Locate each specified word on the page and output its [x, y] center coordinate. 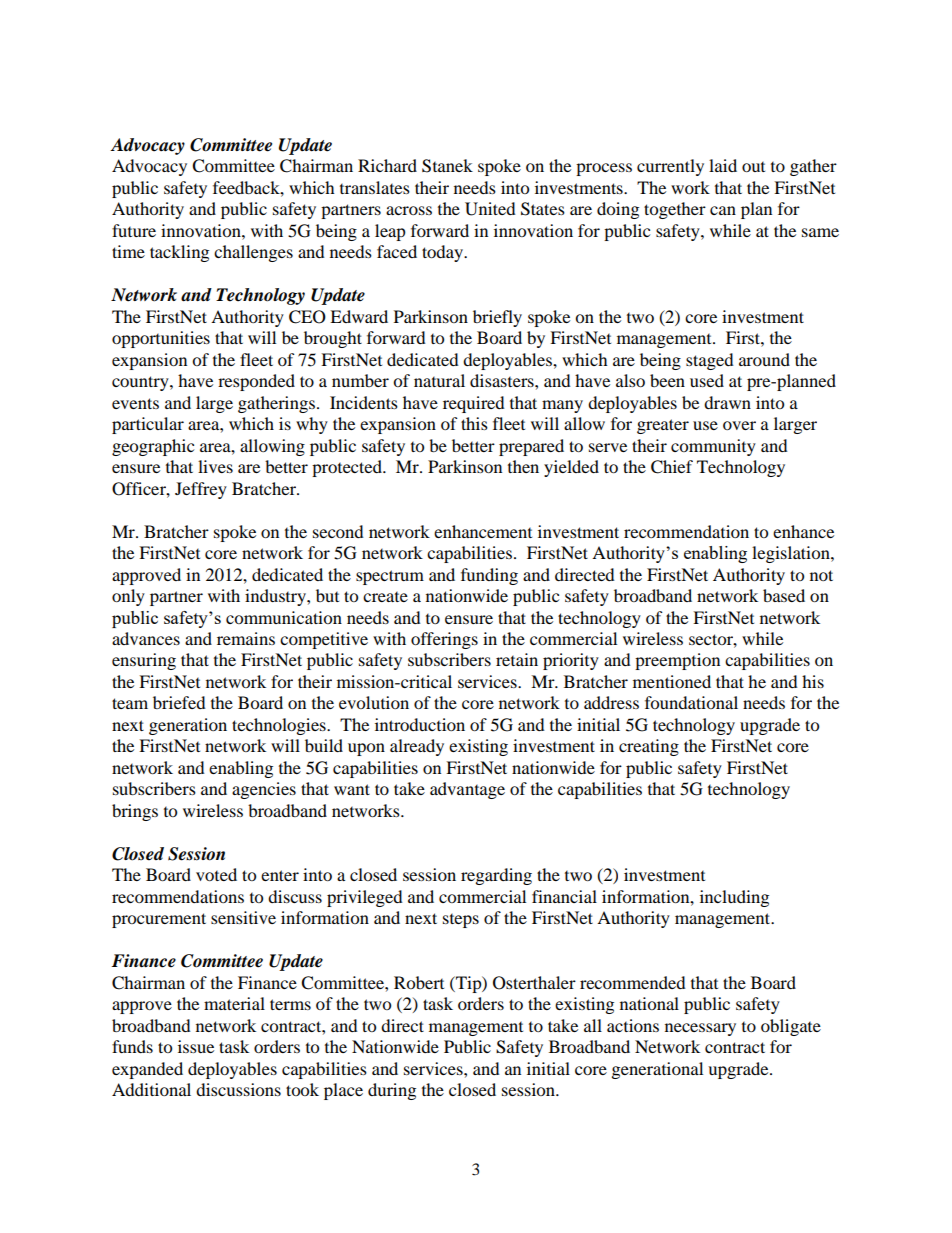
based [784, 595]
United [490, 209]
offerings [444, 640]
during [392, 1091]
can [723, 210]
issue [196, 1046]
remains [246, 638]
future [134, 230]
